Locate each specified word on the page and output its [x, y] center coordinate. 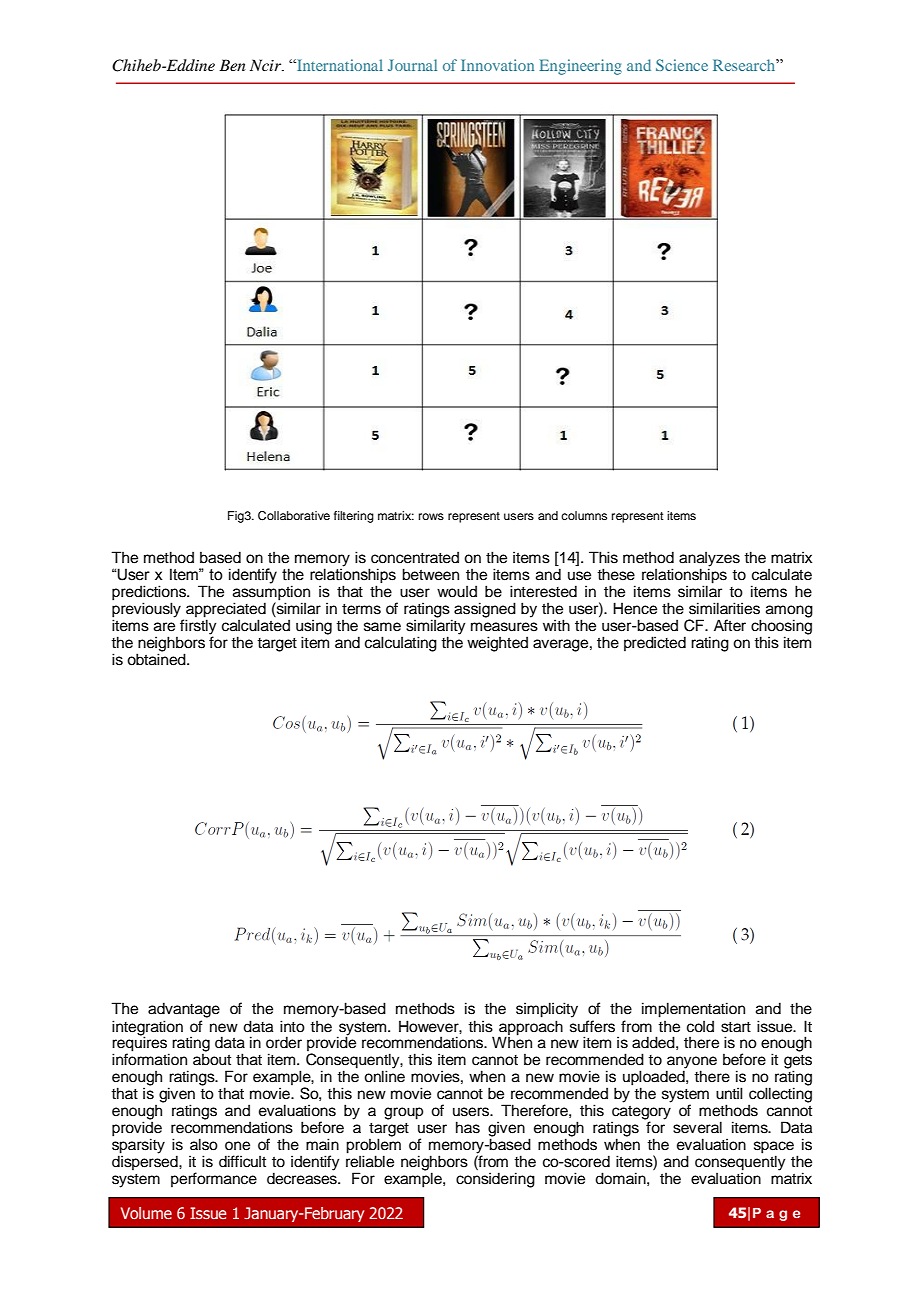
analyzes [709, 560]
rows [431, 516]
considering [495, 1180]
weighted [497, 644]
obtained [157, 658]
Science [682, 65]
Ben [232, 65]
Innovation [497, 65]
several [697, 1127]
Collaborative [294, 516]
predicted [655, 643]
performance [214, 1179]
